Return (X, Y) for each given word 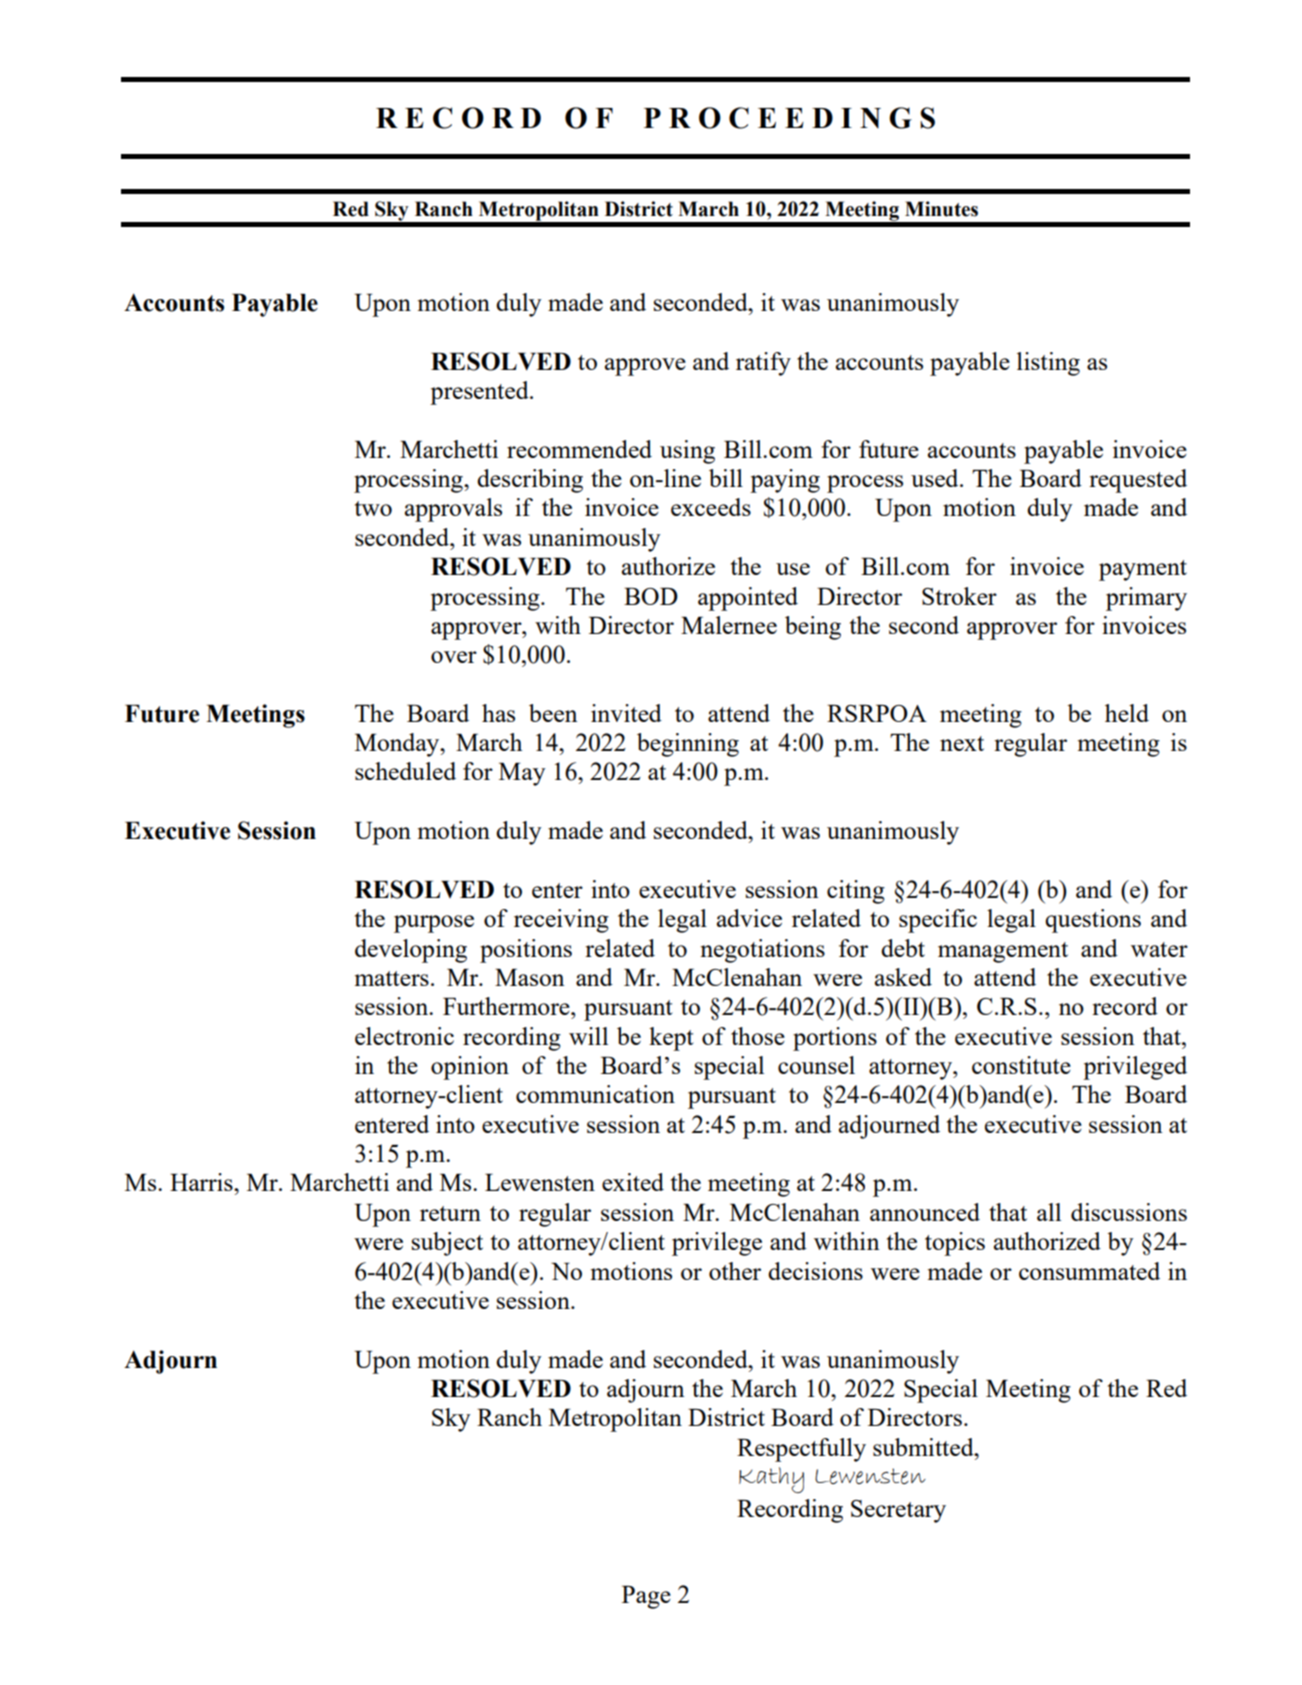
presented (480, 393)
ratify (763, 364)
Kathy (771, 1480)
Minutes (941, 209)
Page (646, 1597)
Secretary (898, 1511)
